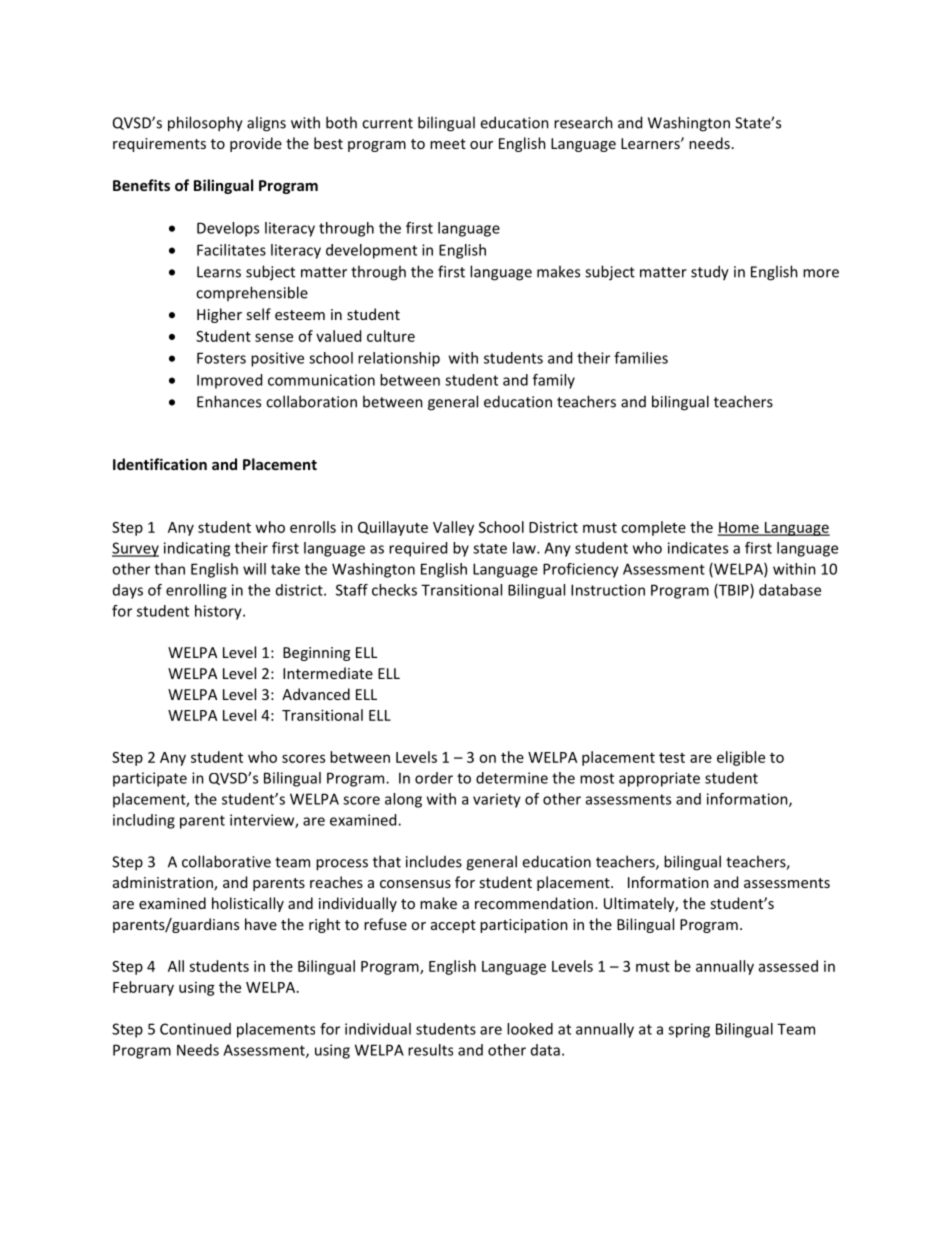 This document has width=952, height=1233. I want to click on enrolling, so click(196, 591).
